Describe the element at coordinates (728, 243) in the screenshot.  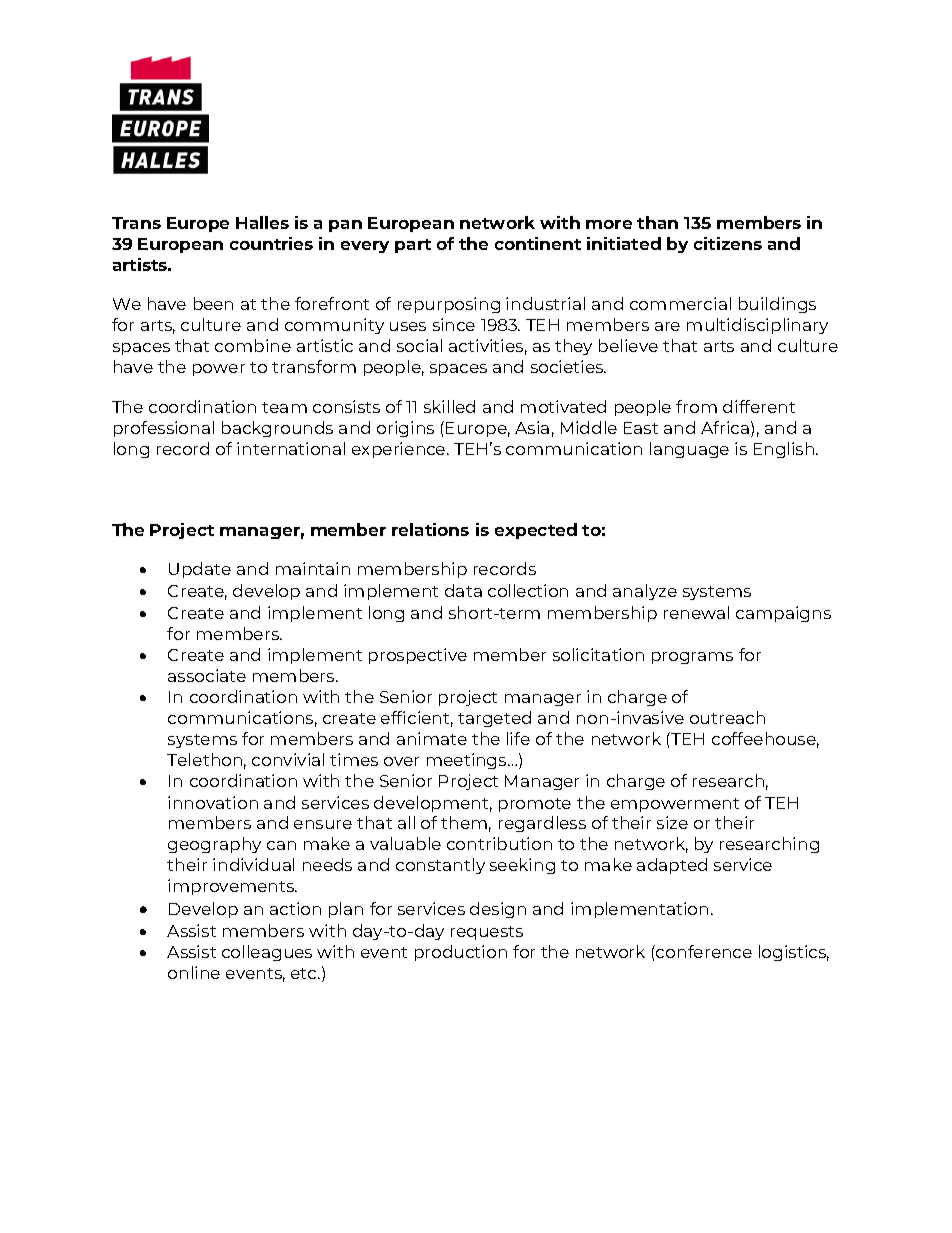
I see `citizens` at that location.
